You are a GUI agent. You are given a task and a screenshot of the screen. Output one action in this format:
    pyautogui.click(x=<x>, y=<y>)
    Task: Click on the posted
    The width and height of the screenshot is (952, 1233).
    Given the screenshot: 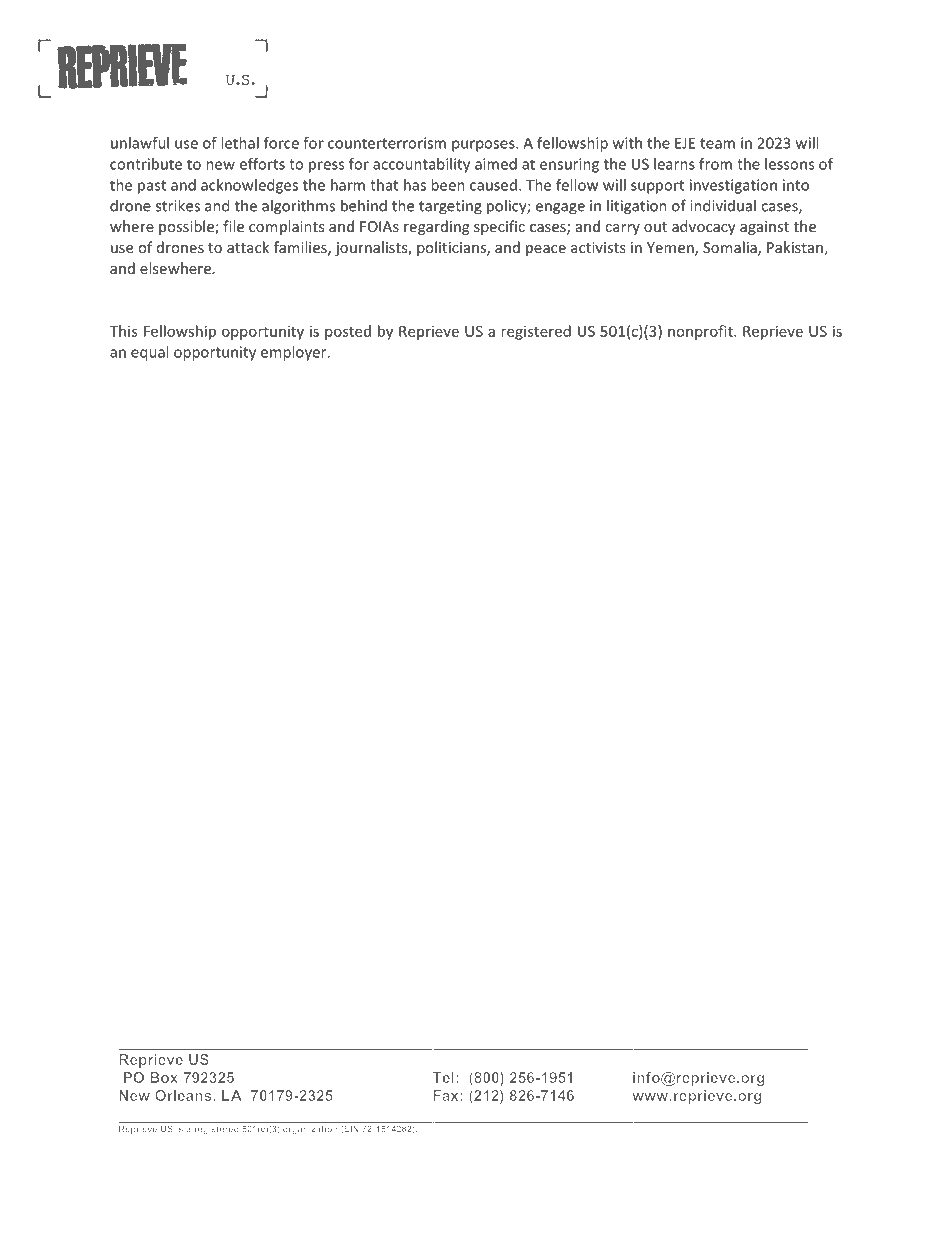 What is the action you would take?
    pyautogui.click(x=348, y=332)
